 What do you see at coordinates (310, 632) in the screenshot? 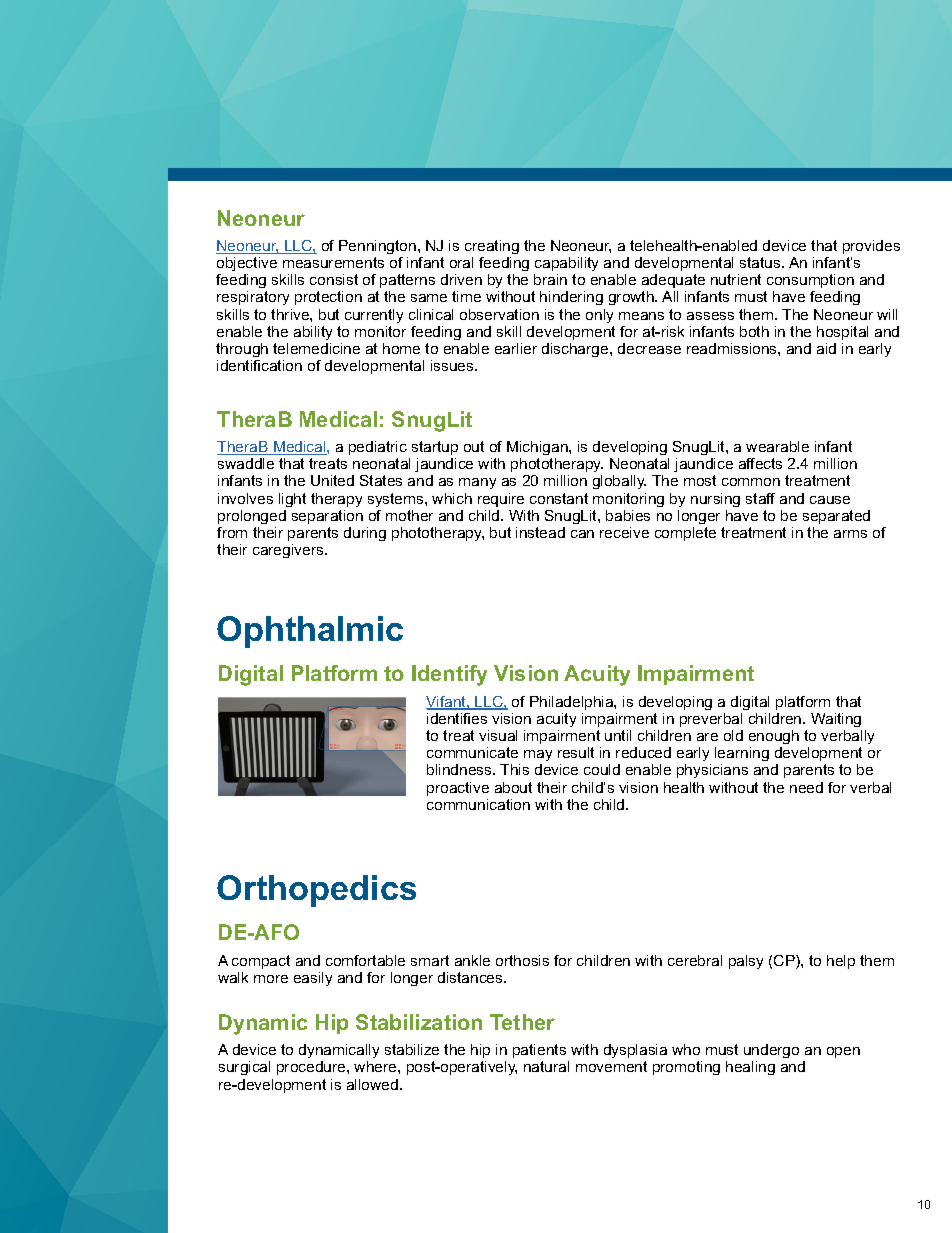
I see `Ophthalmic` at bounding box center [310, 632].
